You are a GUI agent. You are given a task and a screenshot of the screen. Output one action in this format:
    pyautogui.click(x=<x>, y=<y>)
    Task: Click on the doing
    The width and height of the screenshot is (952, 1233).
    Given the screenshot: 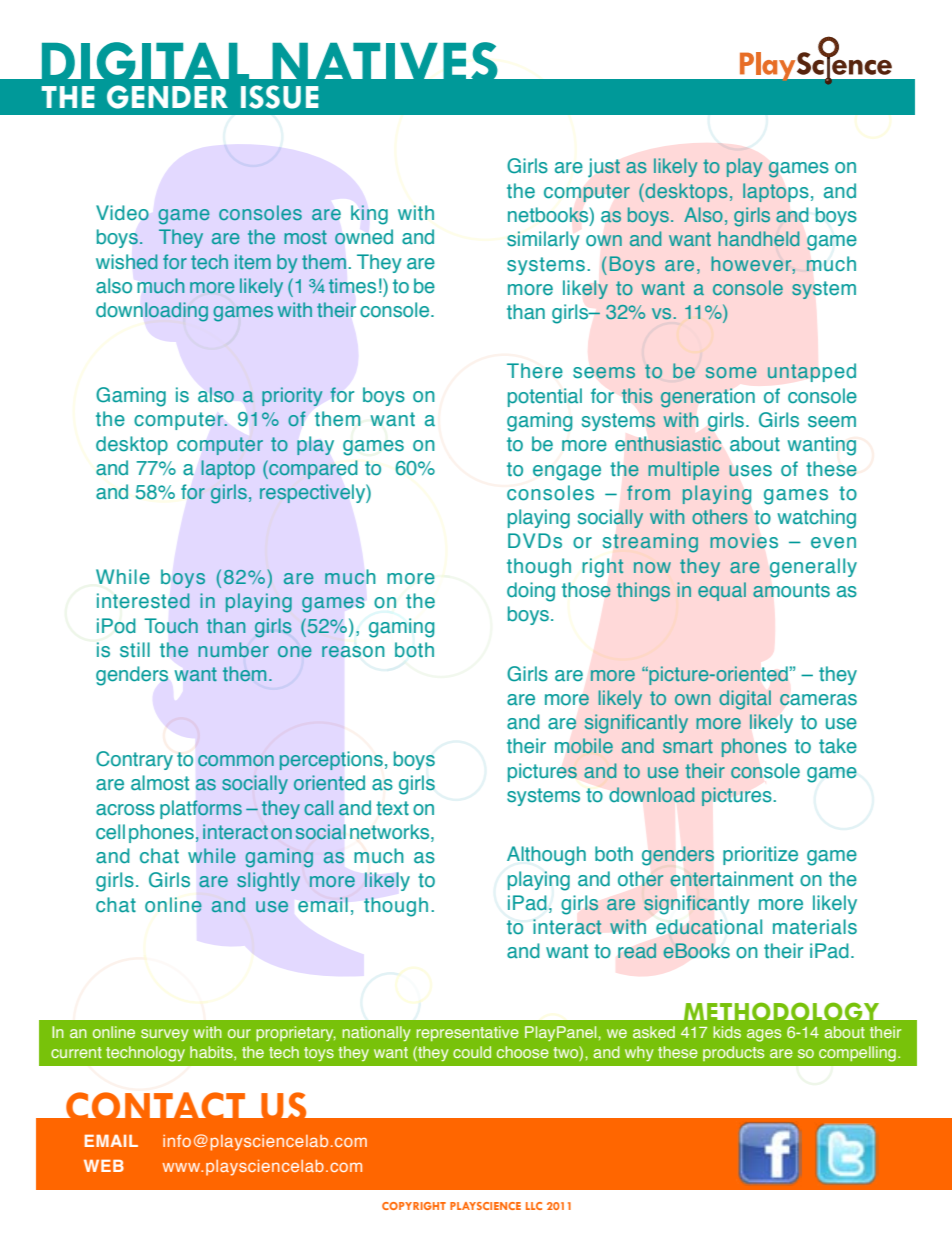 What is the action you would take?
    pyautogui.click(x=531, y=592)
